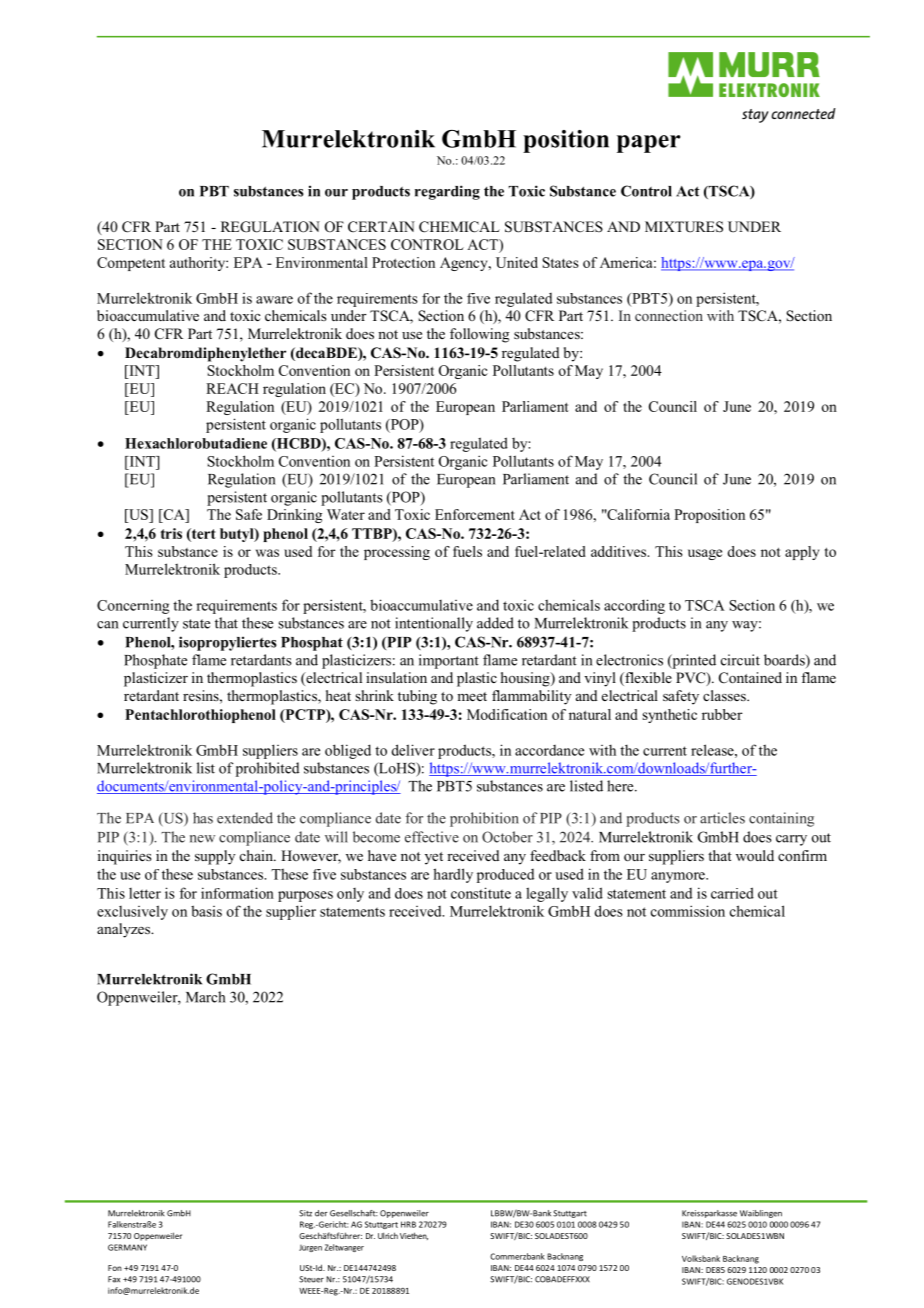 Image resolution: width=924 pixels, height=1308 pixels. What do you see at coordinates (475, 514) in the image?
I see `Enforcement` at bounding box center [475, 514].
